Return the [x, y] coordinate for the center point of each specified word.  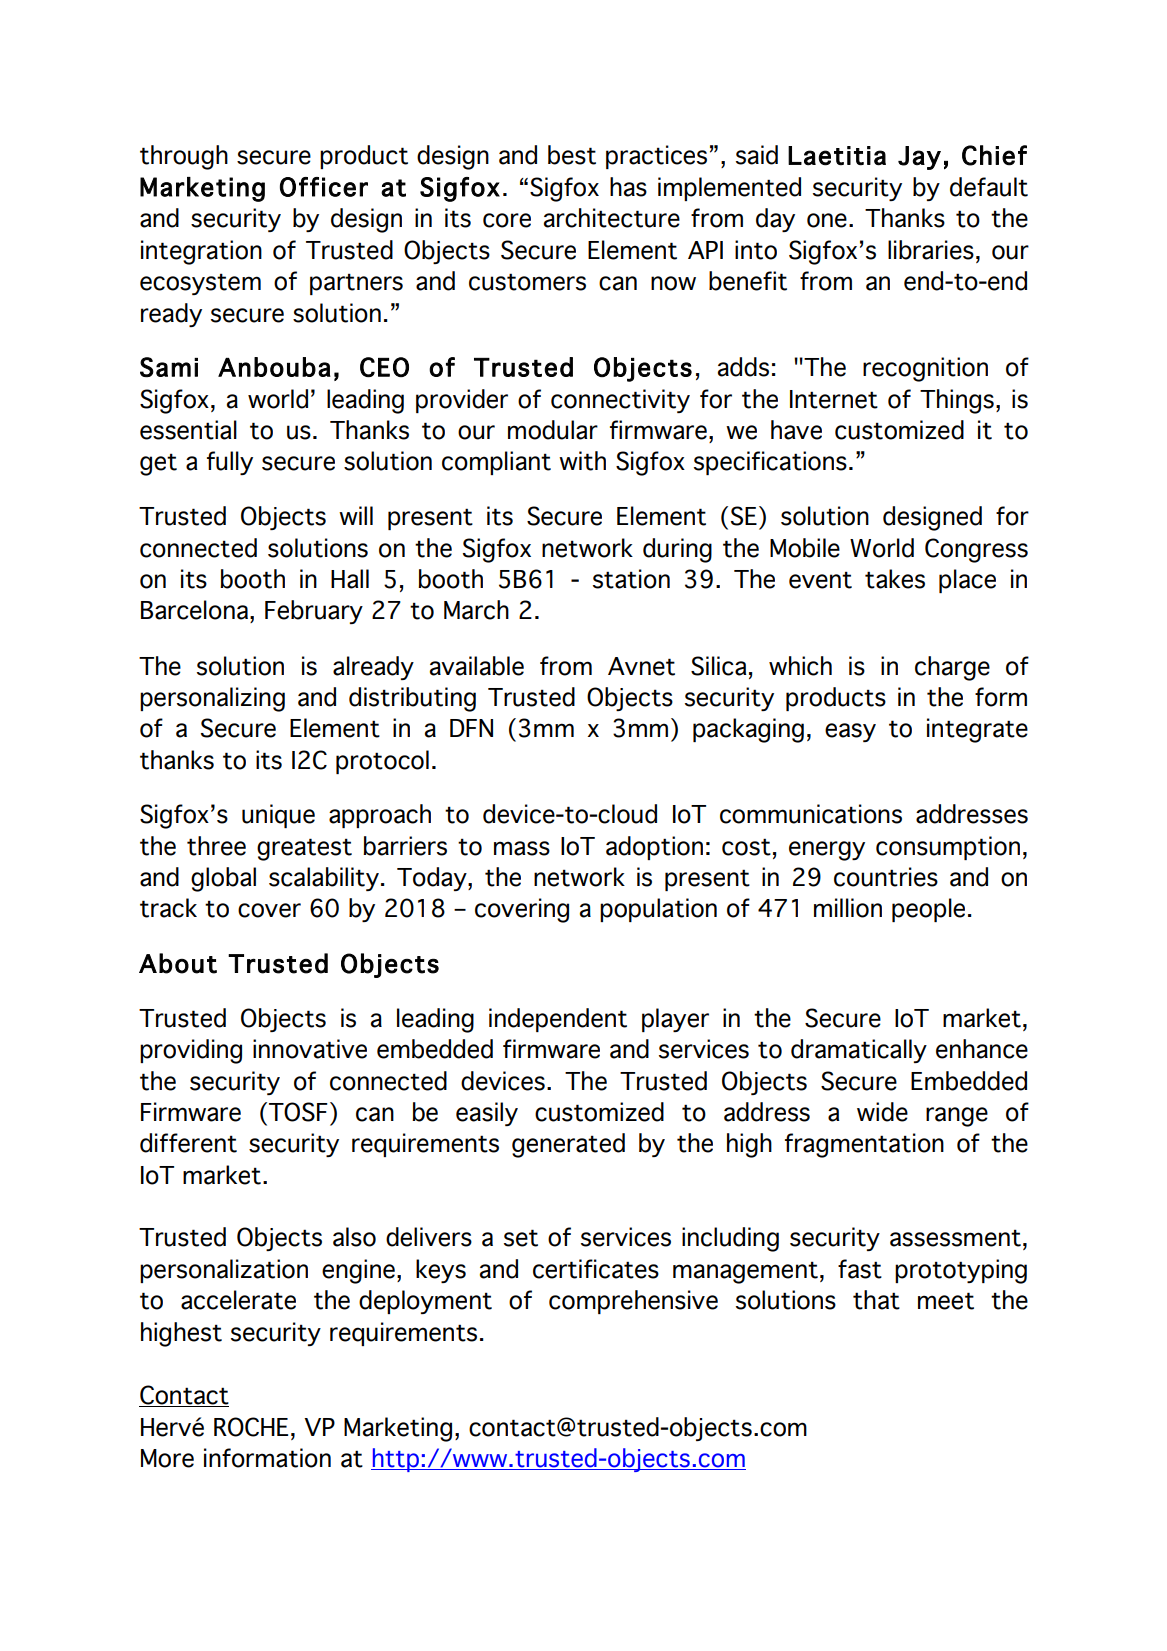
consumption [948, 848]
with [582, 461]
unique [278, 816]
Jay [919, 158]
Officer [324, 187]
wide [882, 1112]
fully [230, 463]
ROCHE [251, 1427]
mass [522, 848]
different [188, 1143]
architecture [612, 218]
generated [568, 1145]
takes [895, 579]
